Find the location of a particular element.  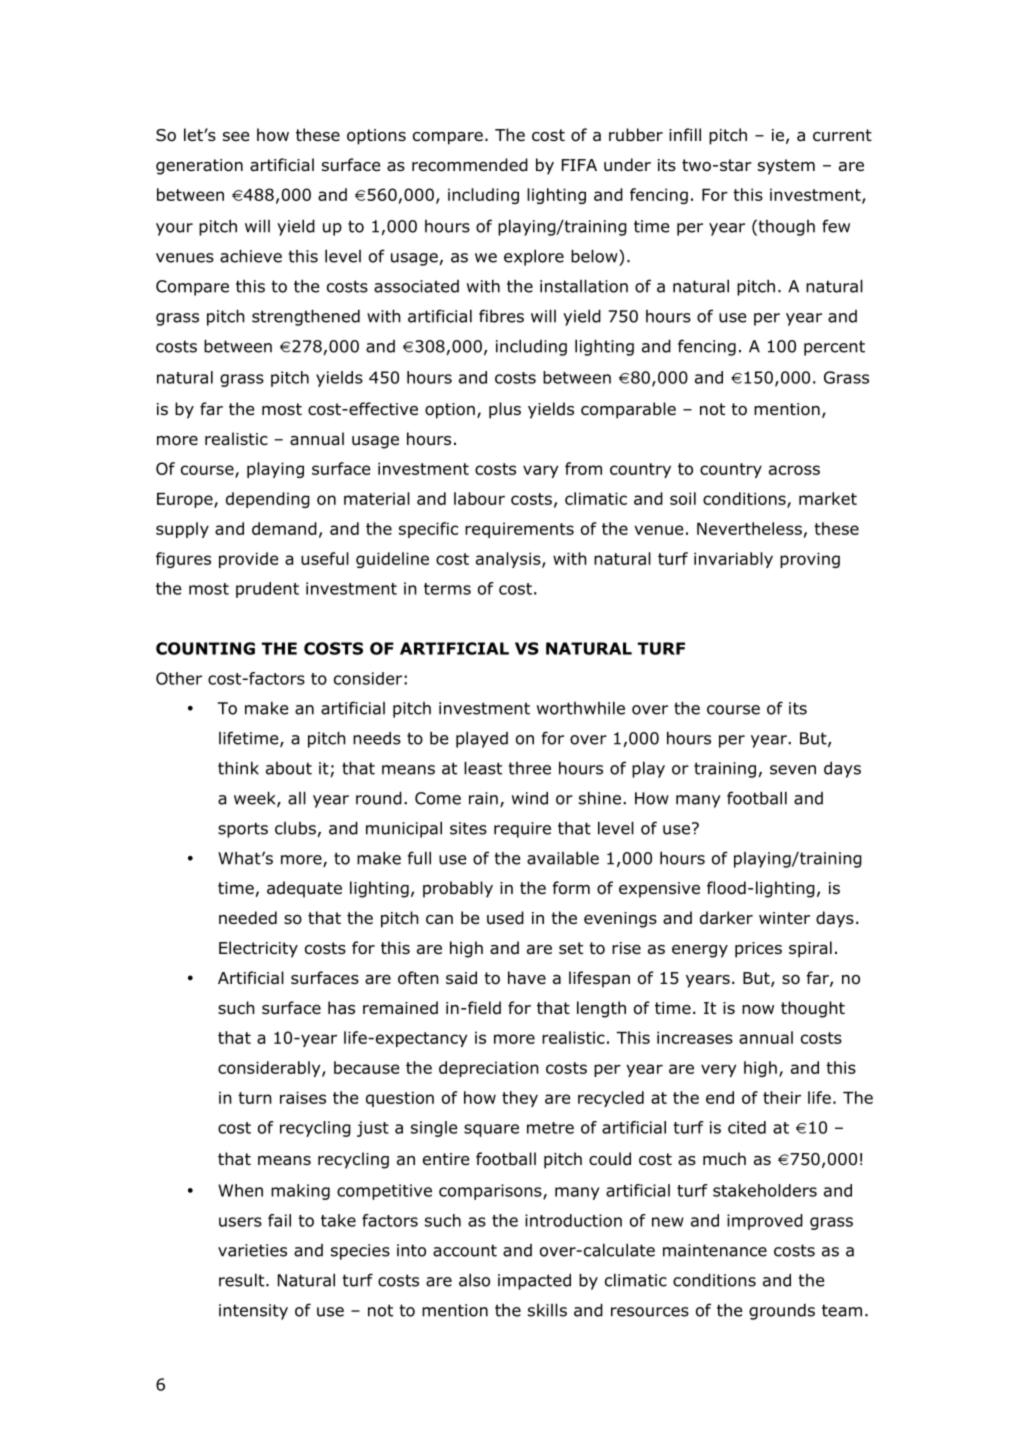

think is located at coordinates (238, 768).
